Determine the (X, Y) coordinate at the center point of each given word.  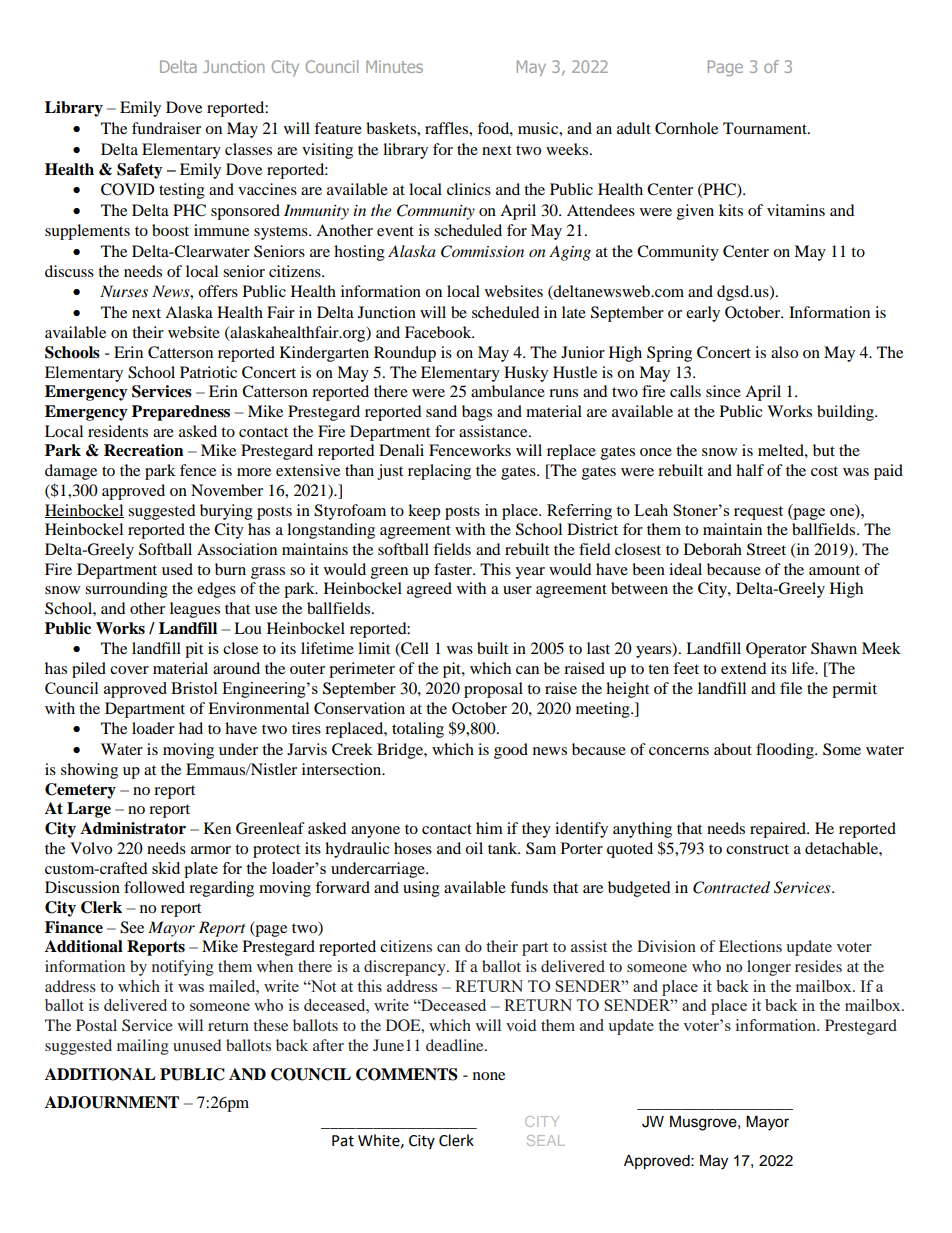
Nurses (124, 291)
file (791, 688)
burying (226, 512)
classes (248, 149)
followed (154, 887)
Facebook (439, 332)
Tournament (766, 128)
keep (424, 512)
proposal (493, 690)
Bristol (194, 688)
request (758, 513)
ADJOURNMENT (112, 1102)
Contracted (731, 887)
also (784, 352)
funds (529, 887)
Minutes (394, 66)
